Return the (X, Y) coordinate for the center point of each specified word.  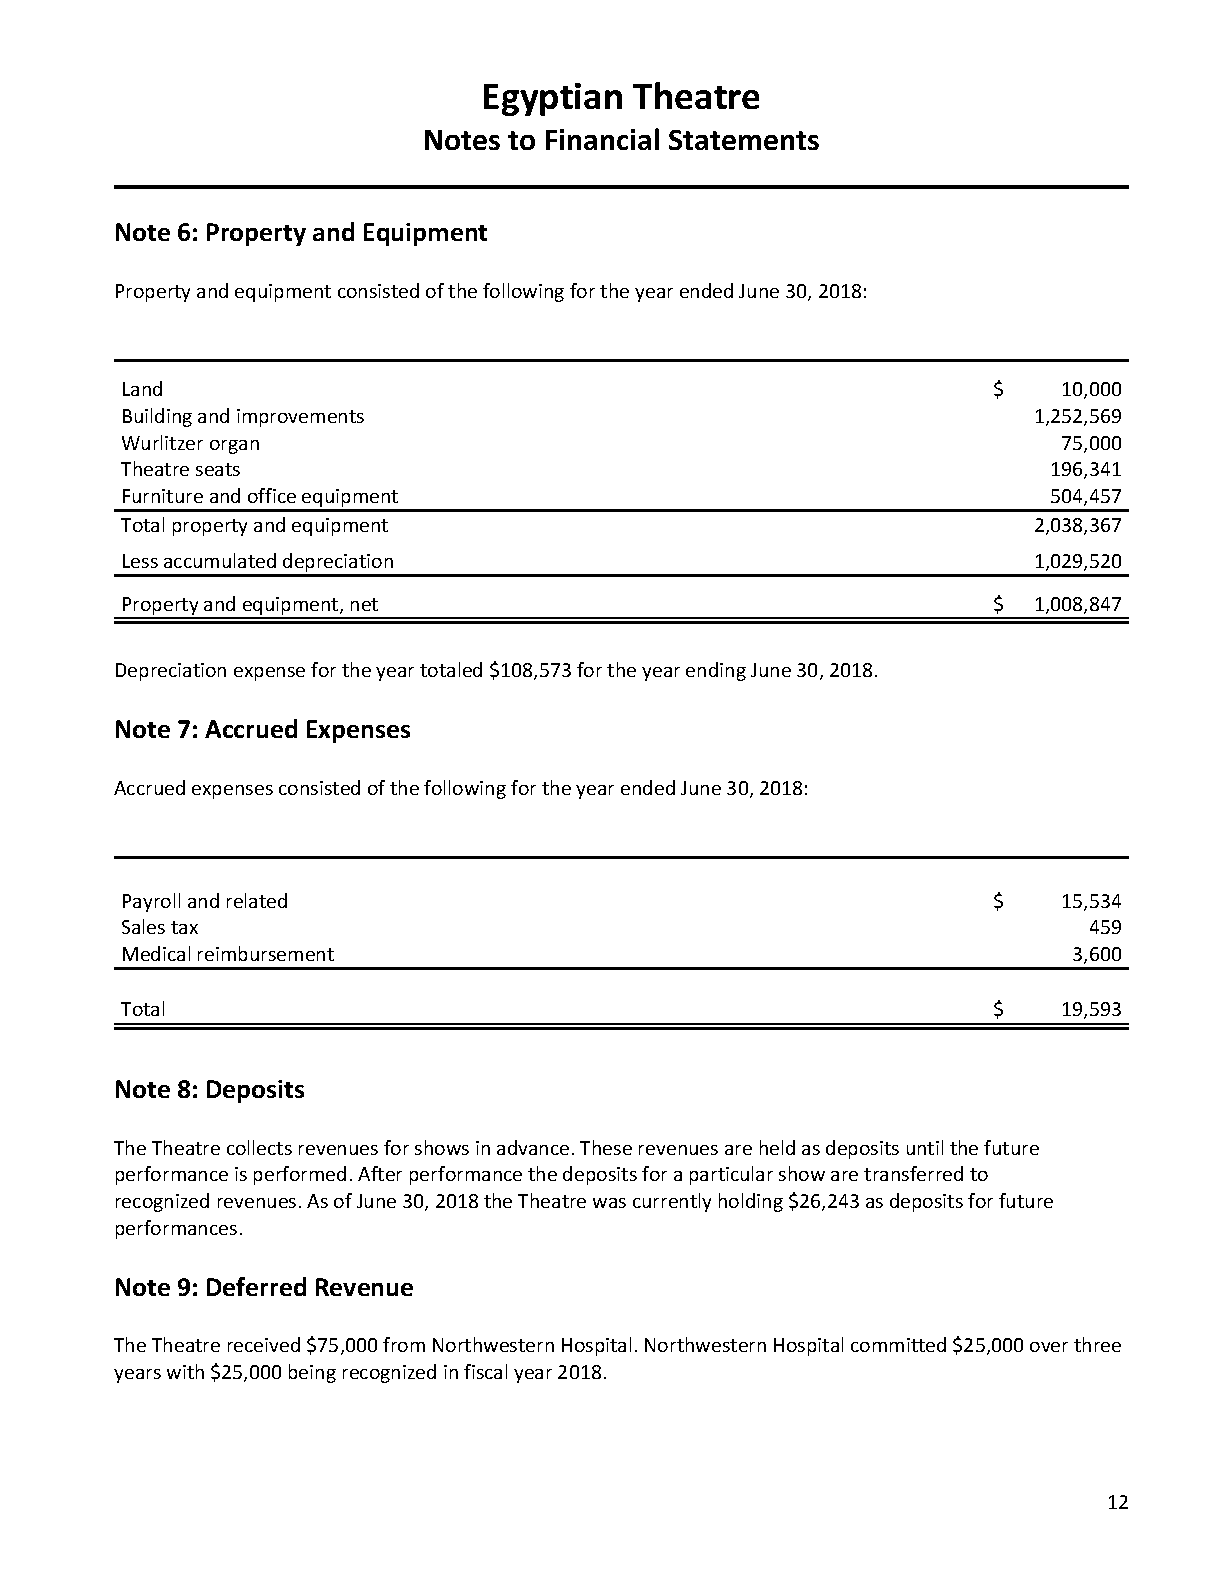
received (264, 1344)
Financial (602, 139)
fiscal (485, 1371)
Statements (744, 140)
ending (716, 671)
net (364, 604)
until (925, 1147)
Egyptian (553, 99)
